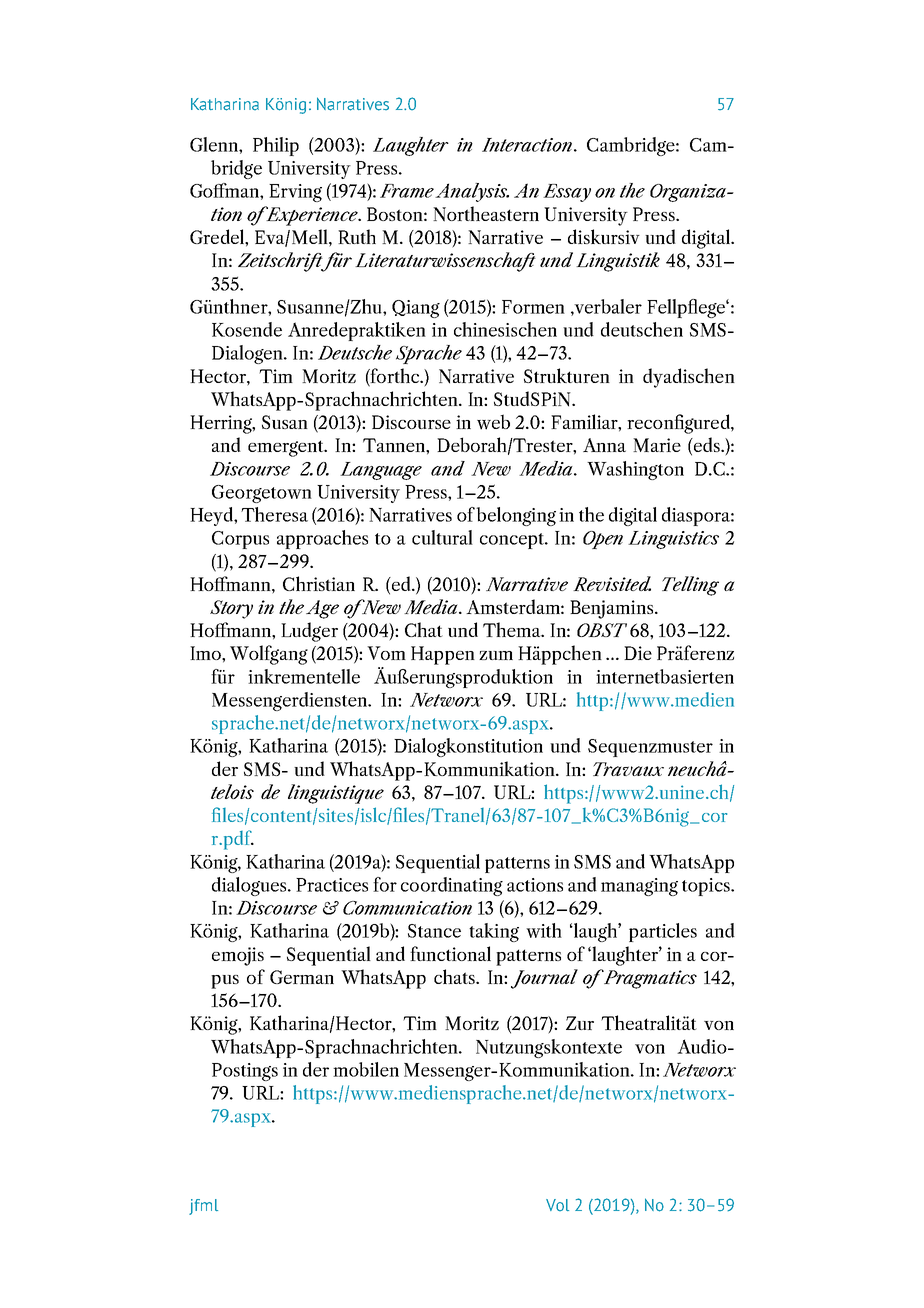 This document has height=1308, width=924. I want to click on Essay, so click(567, 193).
